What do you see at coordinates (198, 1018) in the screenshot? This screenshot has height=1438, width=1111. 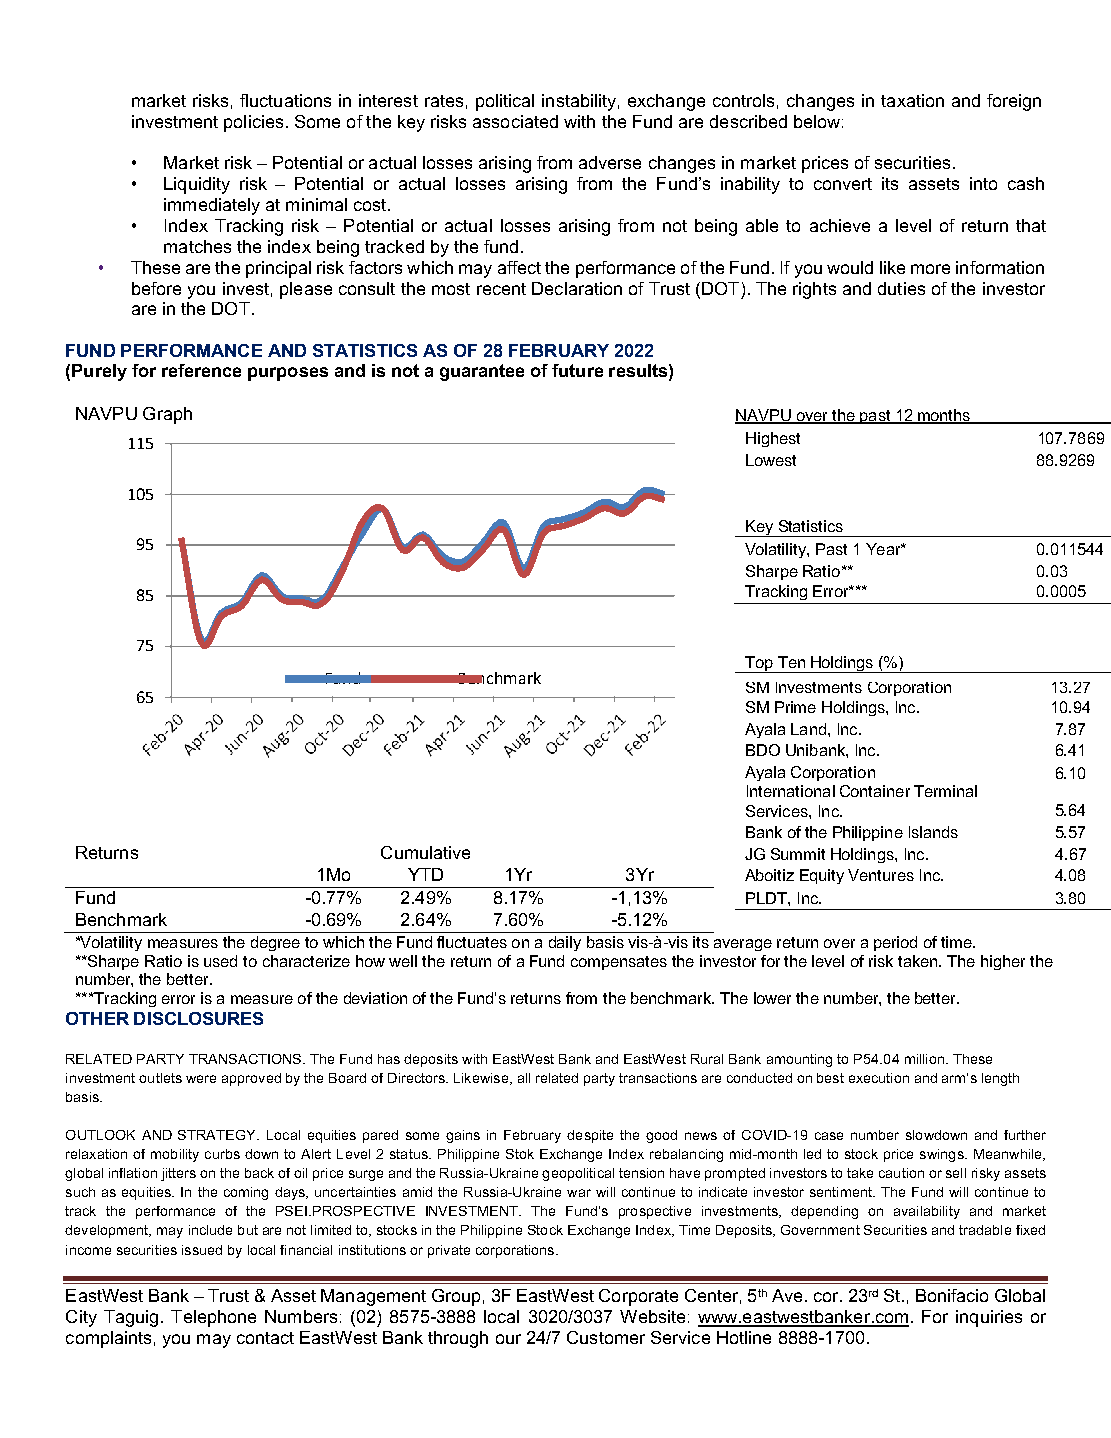 I see `DISCLOSURES` at bounding box center [198, 1018].
